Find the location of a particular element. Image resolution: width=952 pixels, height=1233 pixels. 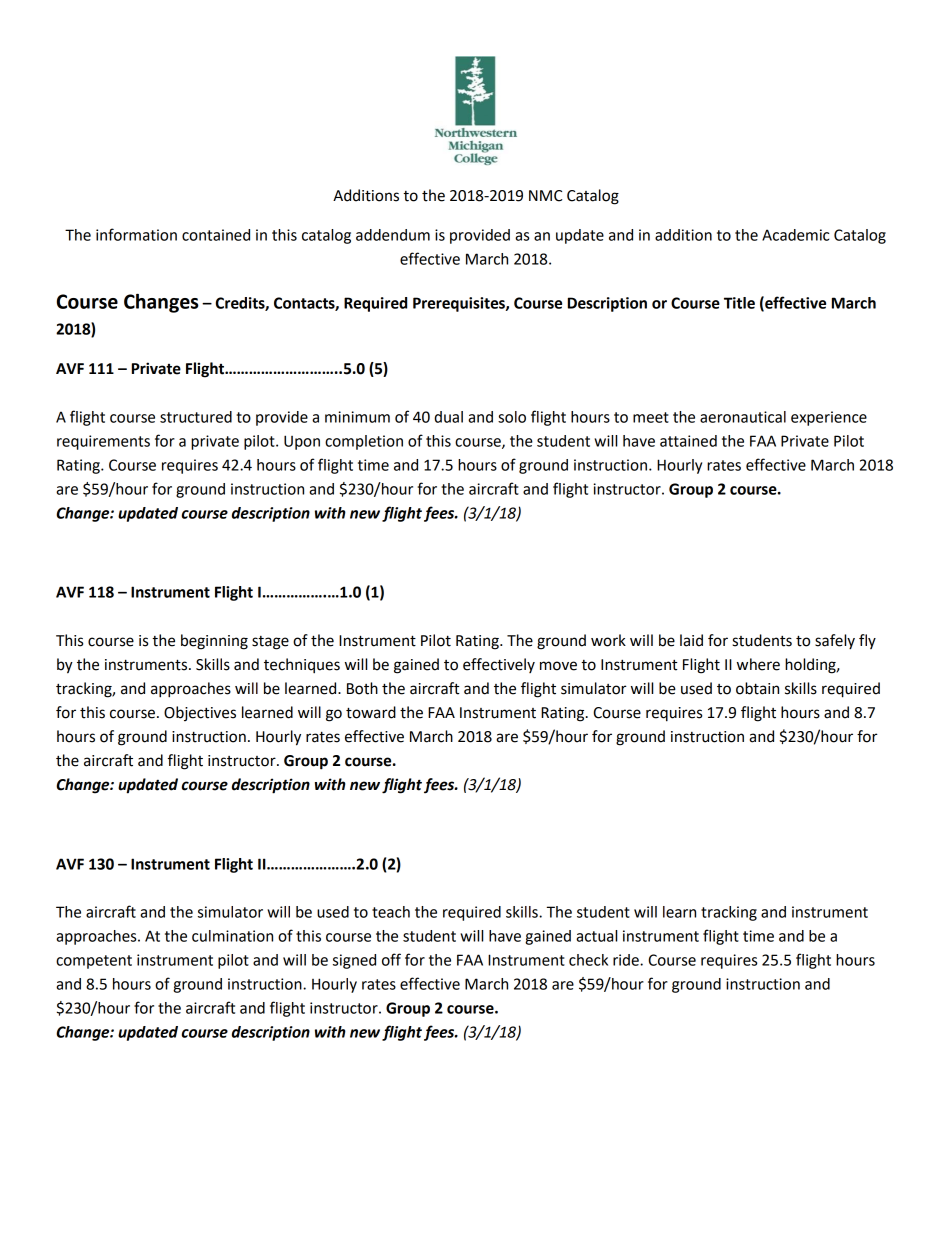

NMC is located at coordinates (545, 196).
